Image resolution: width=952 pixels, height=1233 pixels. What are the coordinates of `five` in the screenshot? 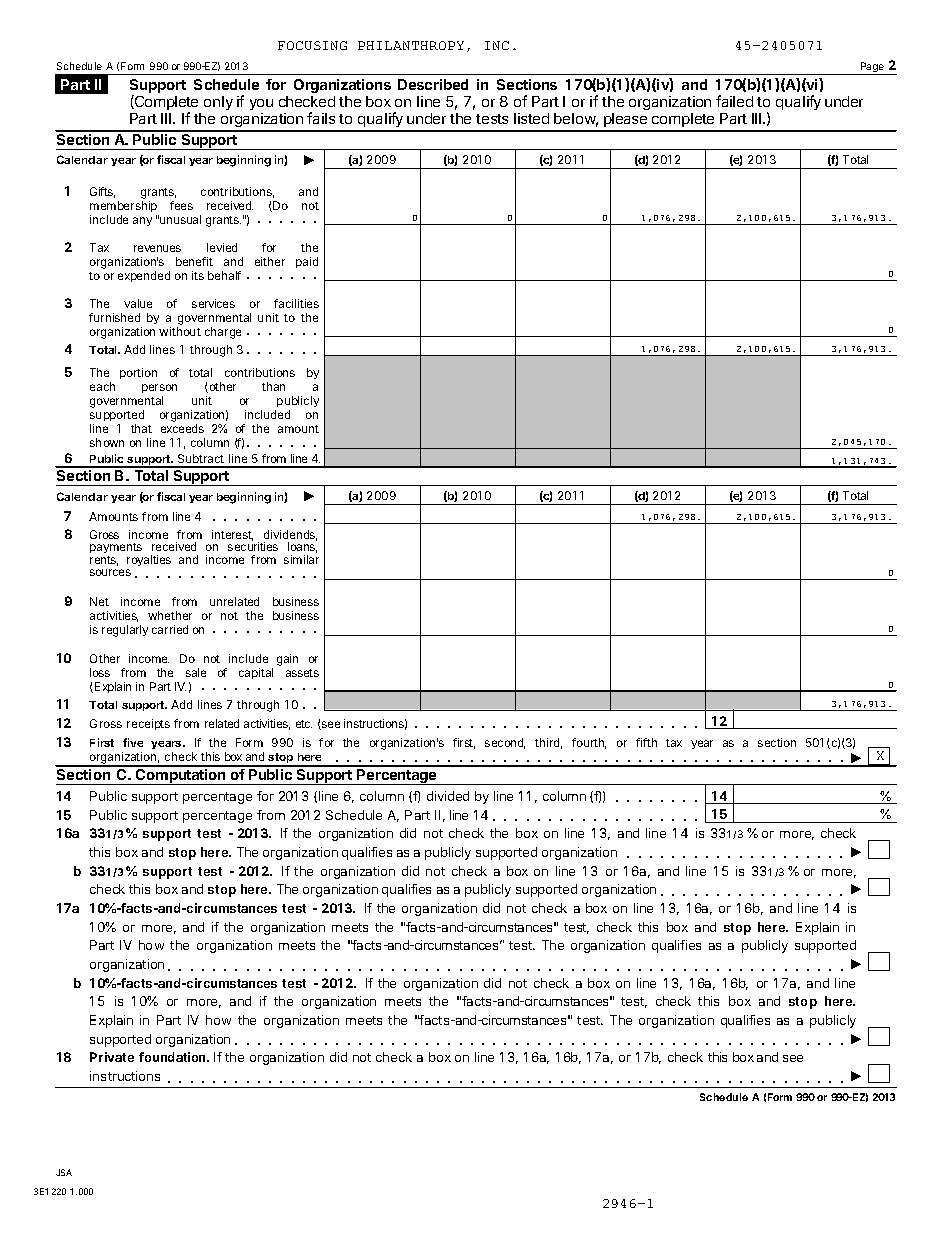 It's located at (133, 742).
